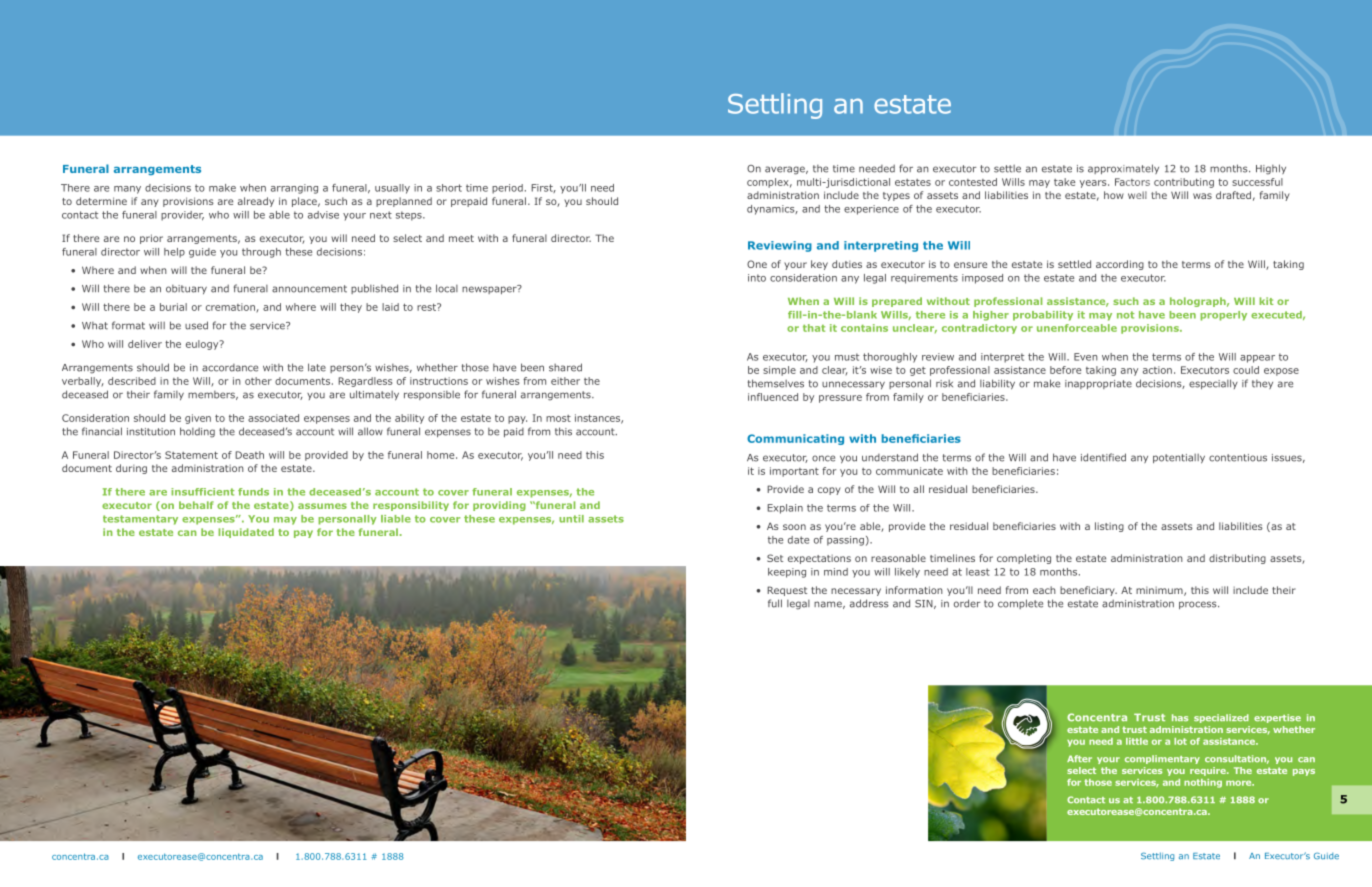  Describe the element at coordinates (253, 492) in the page. I see `funds` at that location.
